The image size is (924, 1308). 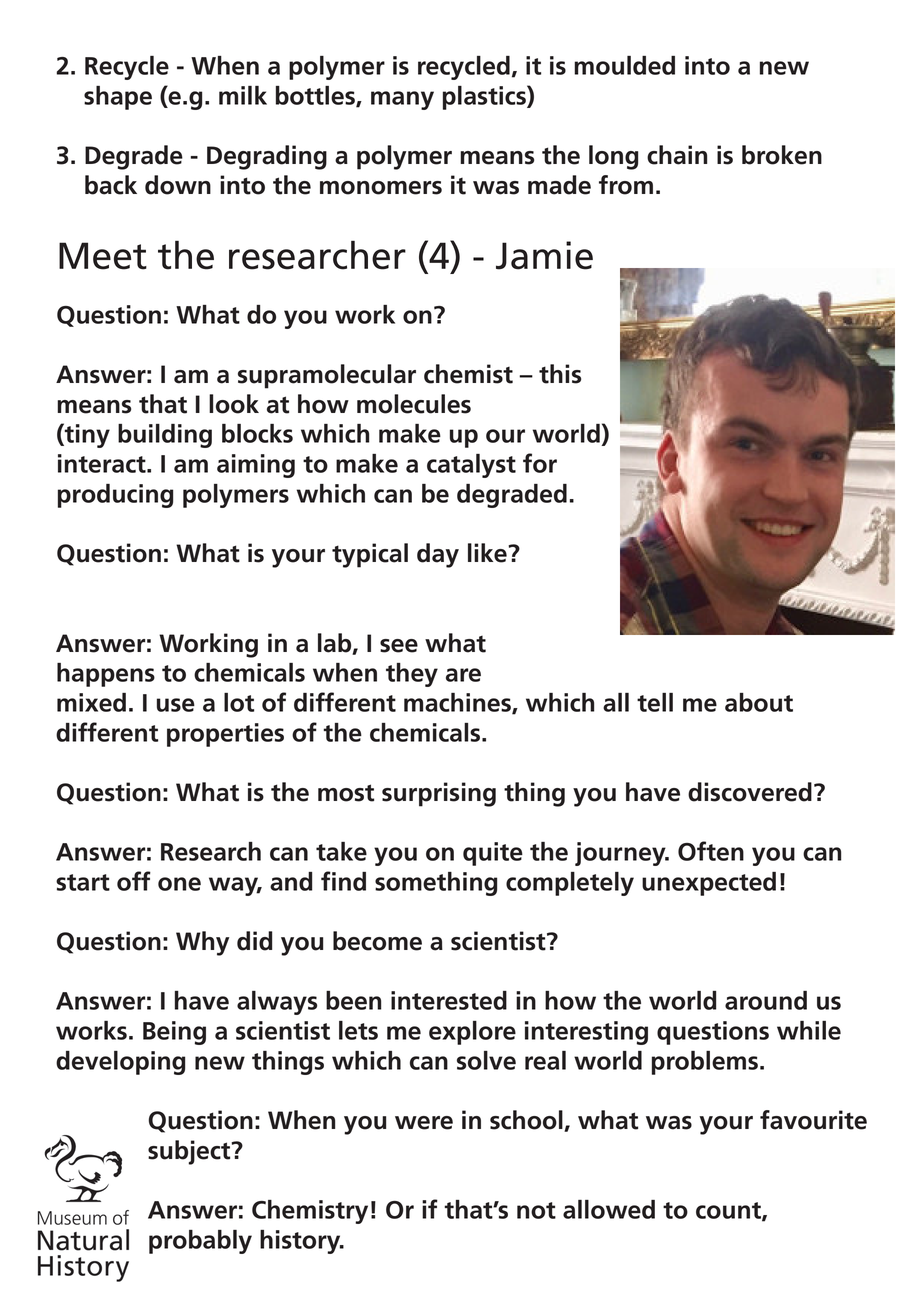 What do you see at coordinates (200, 1242) in the document?
I see `probably` at bounding box center [200, 1242].
